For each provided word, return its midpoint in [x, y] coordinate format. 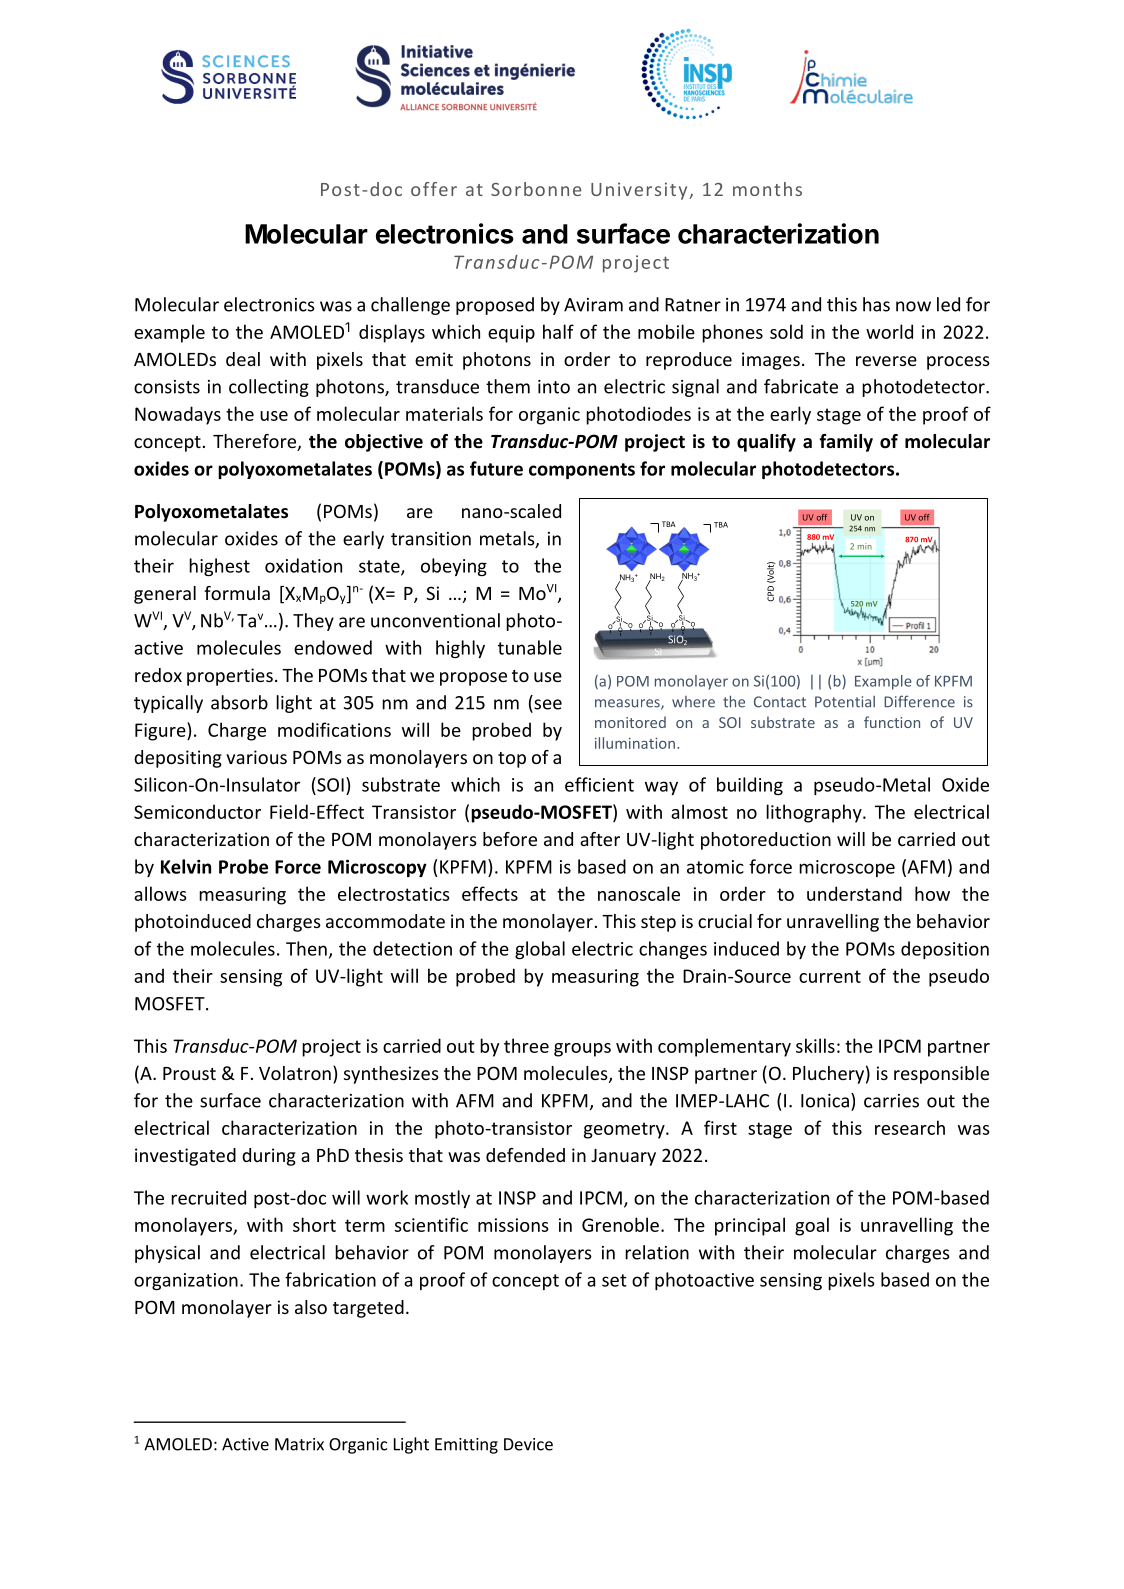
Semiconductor [197, 811]
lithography [815, 813]
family [846, 443]
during [269, 1157]
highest [219, 567]
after [600, 839]
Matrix [299, 1444]
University [640, 191]
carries [891, 1101]
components [582, 471]
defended [525, 1155]
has [876, 304]
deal [243, 359]
